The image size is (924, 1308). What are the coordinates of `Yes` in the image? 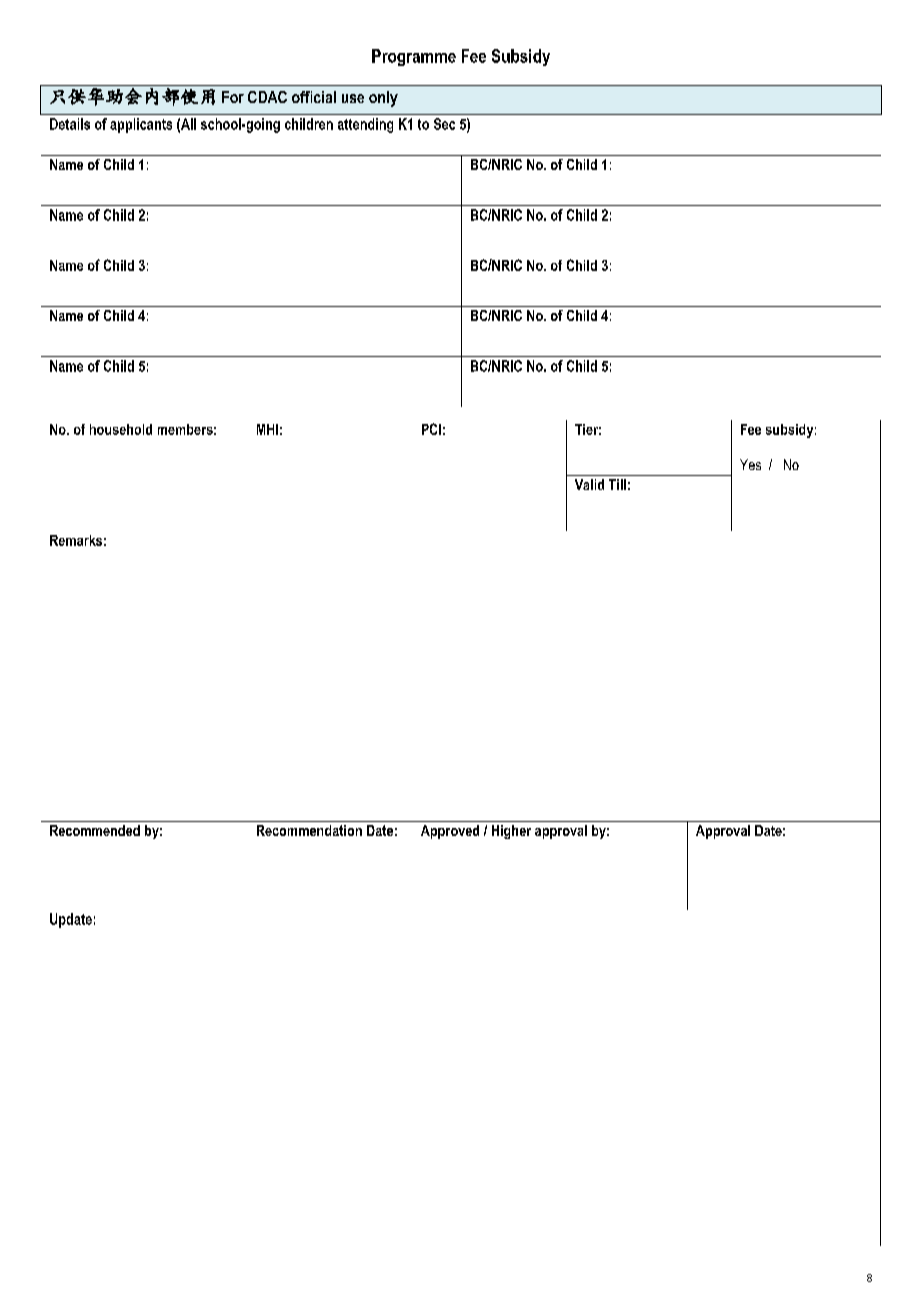 It's located at (750, 464).
